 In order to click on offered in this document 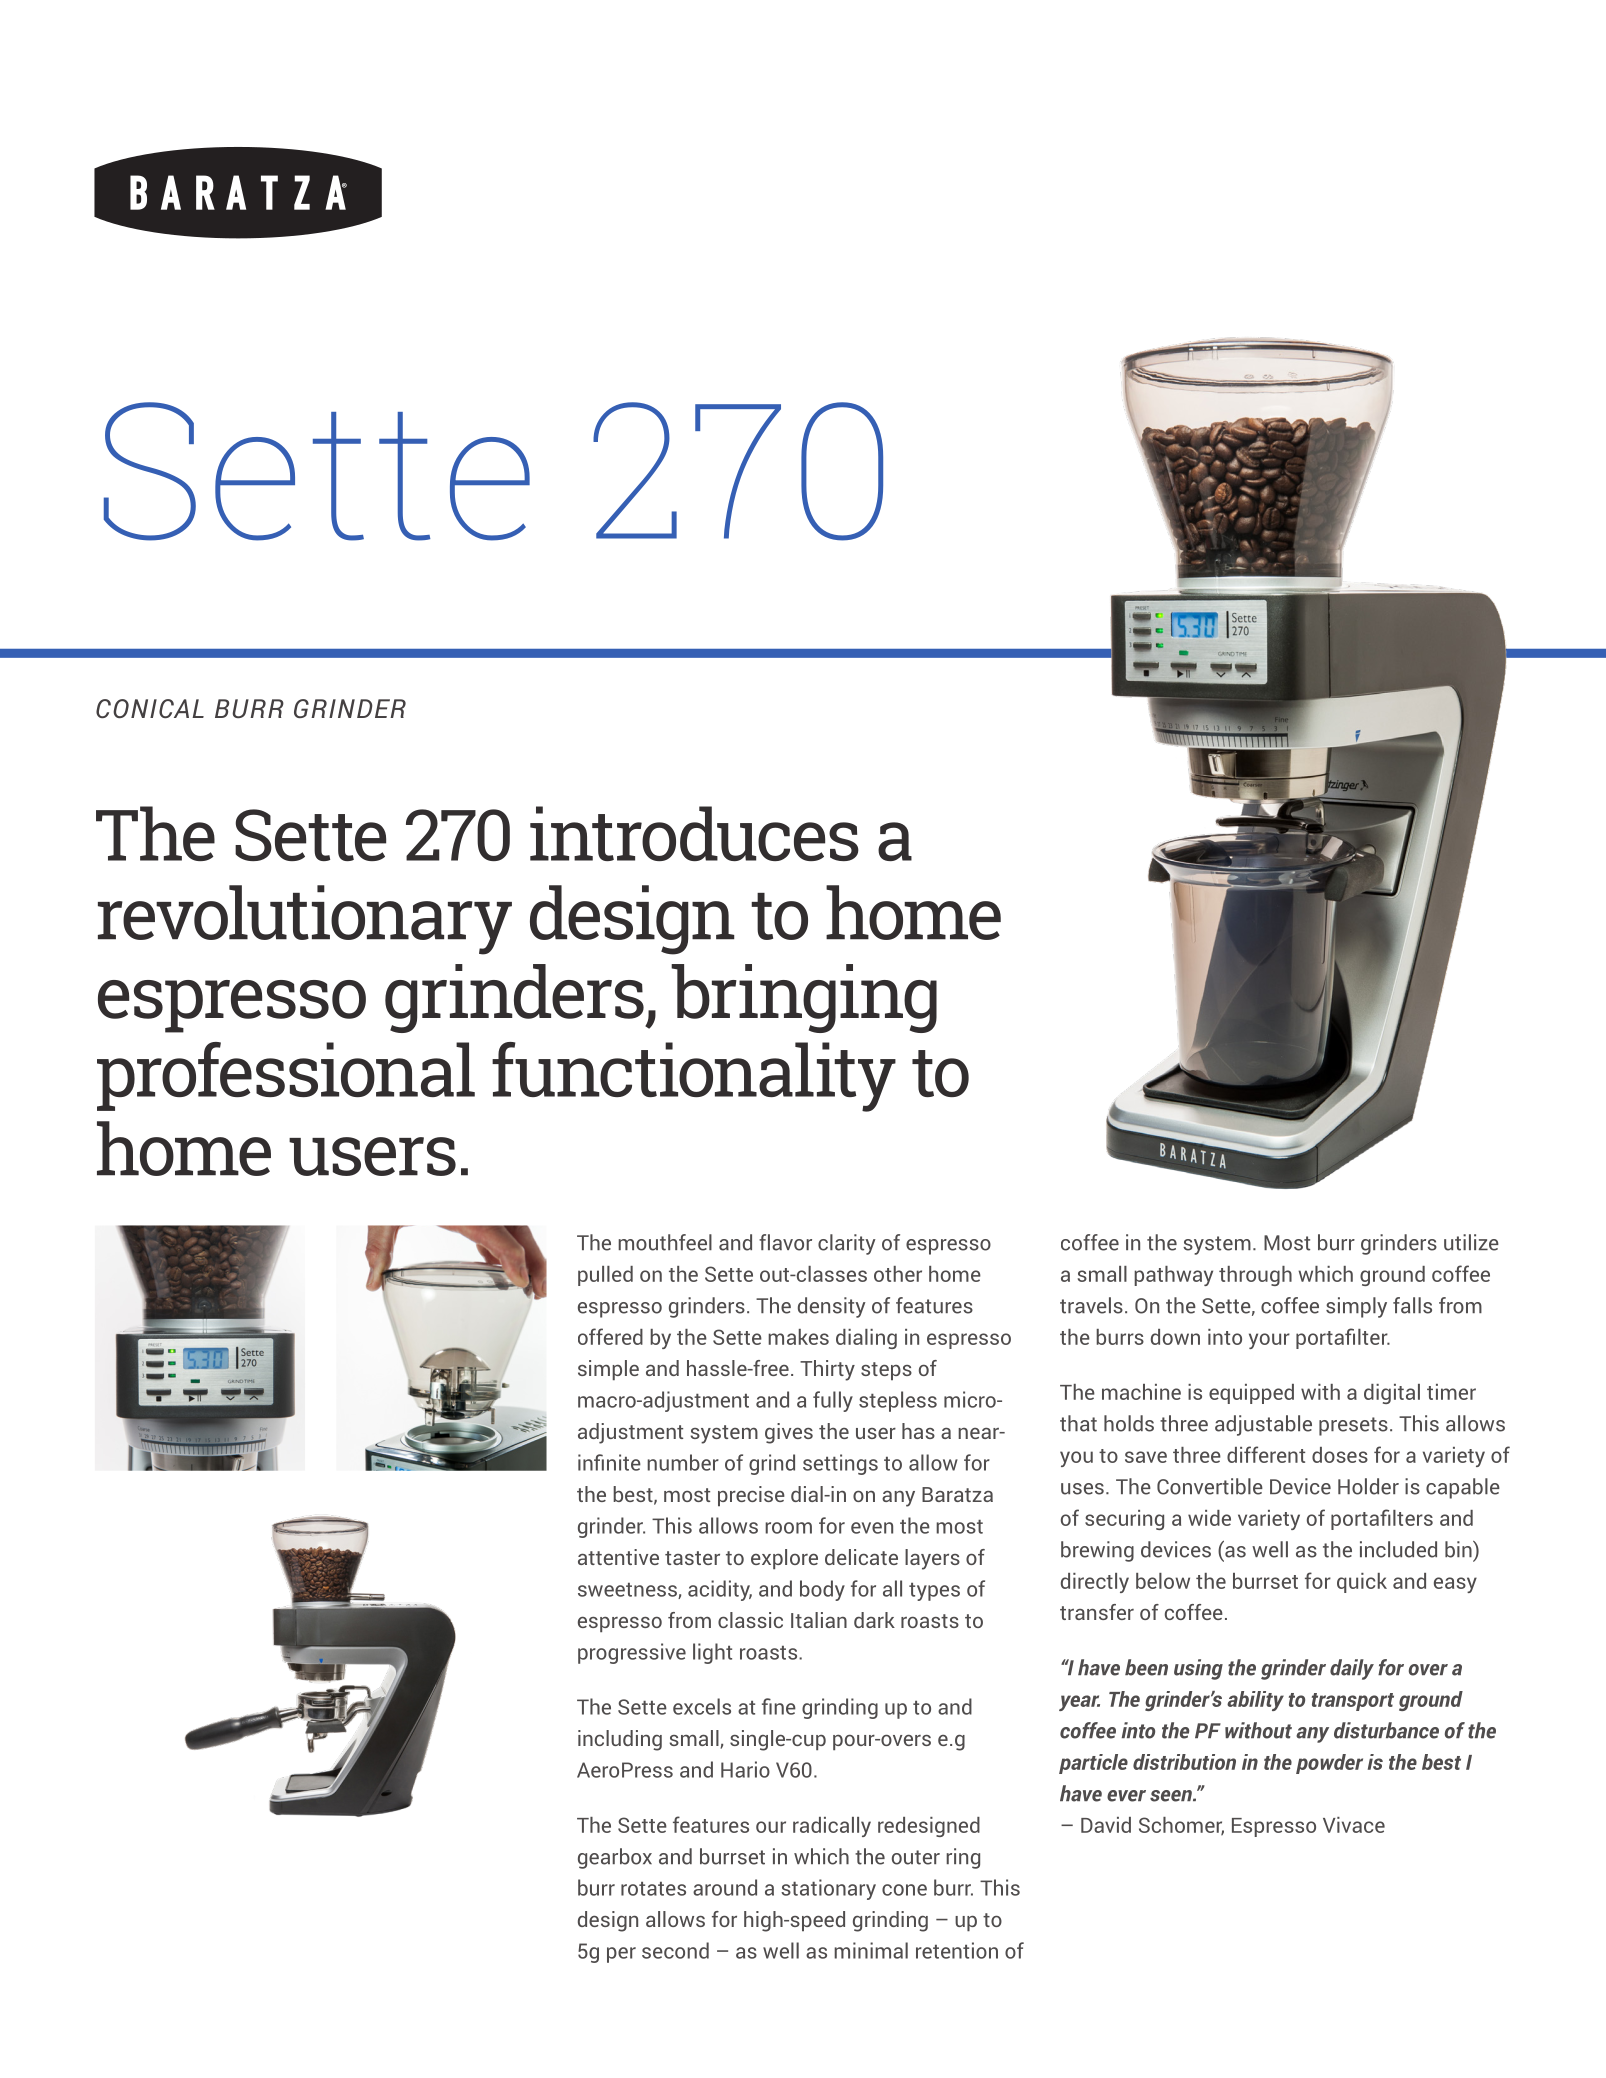, I will do `click(610, 1336)`.
